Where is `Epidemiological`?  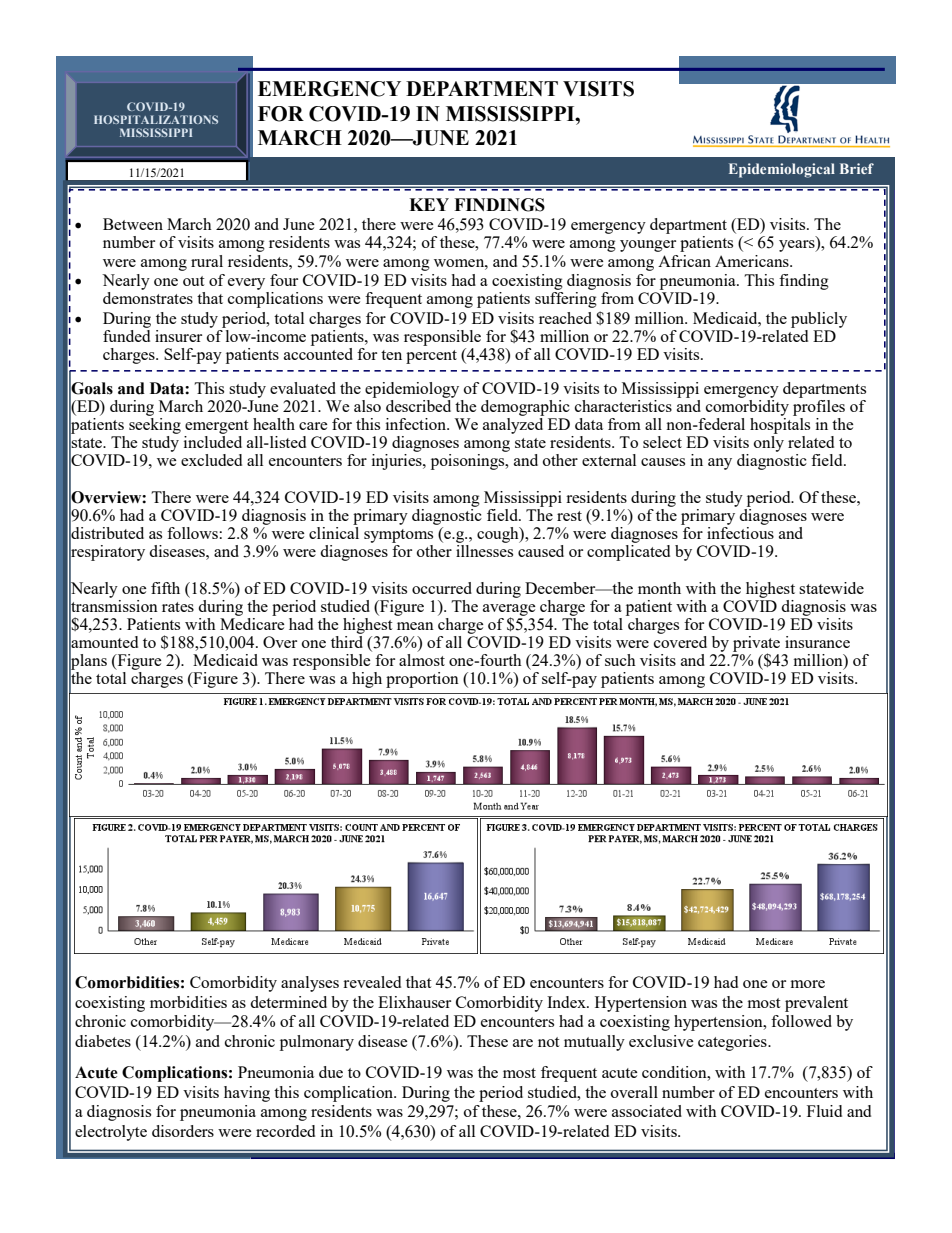 Epidemiological is located at coordinates (782, 170).
